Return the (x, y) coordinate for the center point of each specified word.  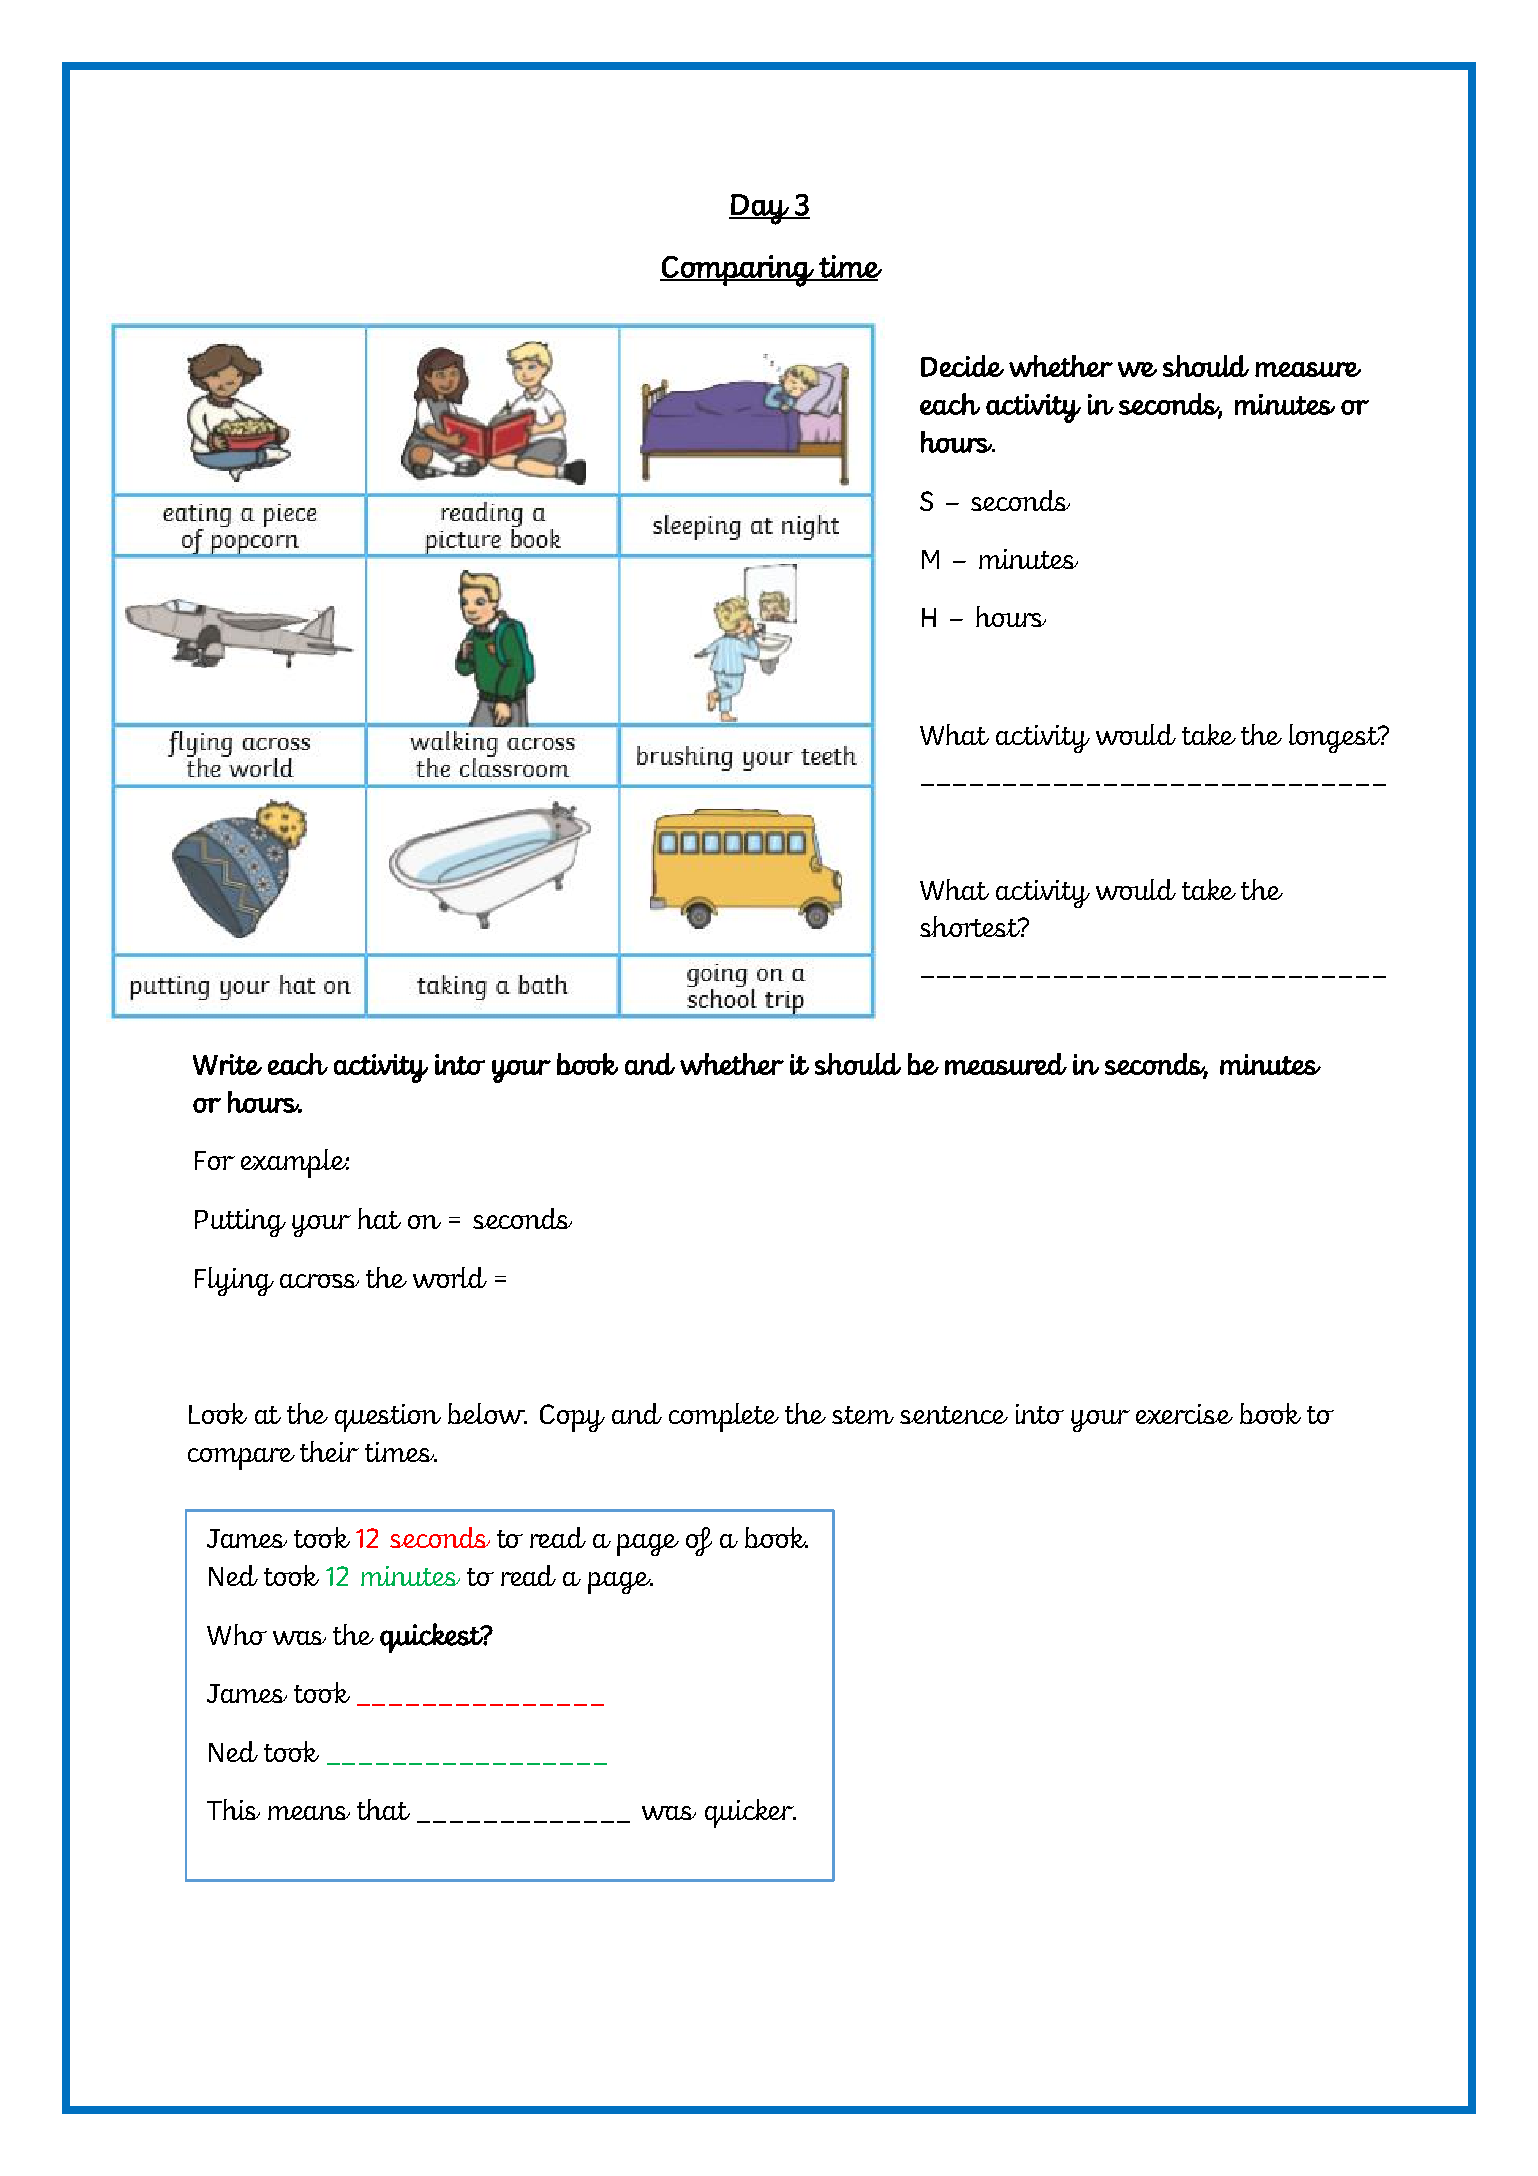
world (450, 1277)
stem (863, 1415)
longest (1335, 738)
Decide (962, 366)
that (383, 1809)
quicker (750, 1813)
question (388, 1418)
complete (724, 1417)
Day (760, 209)
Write (227, 1064)
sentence (954, 1415)
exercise (1184, 1414)
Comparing (738, 271)
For (215, 1160)
